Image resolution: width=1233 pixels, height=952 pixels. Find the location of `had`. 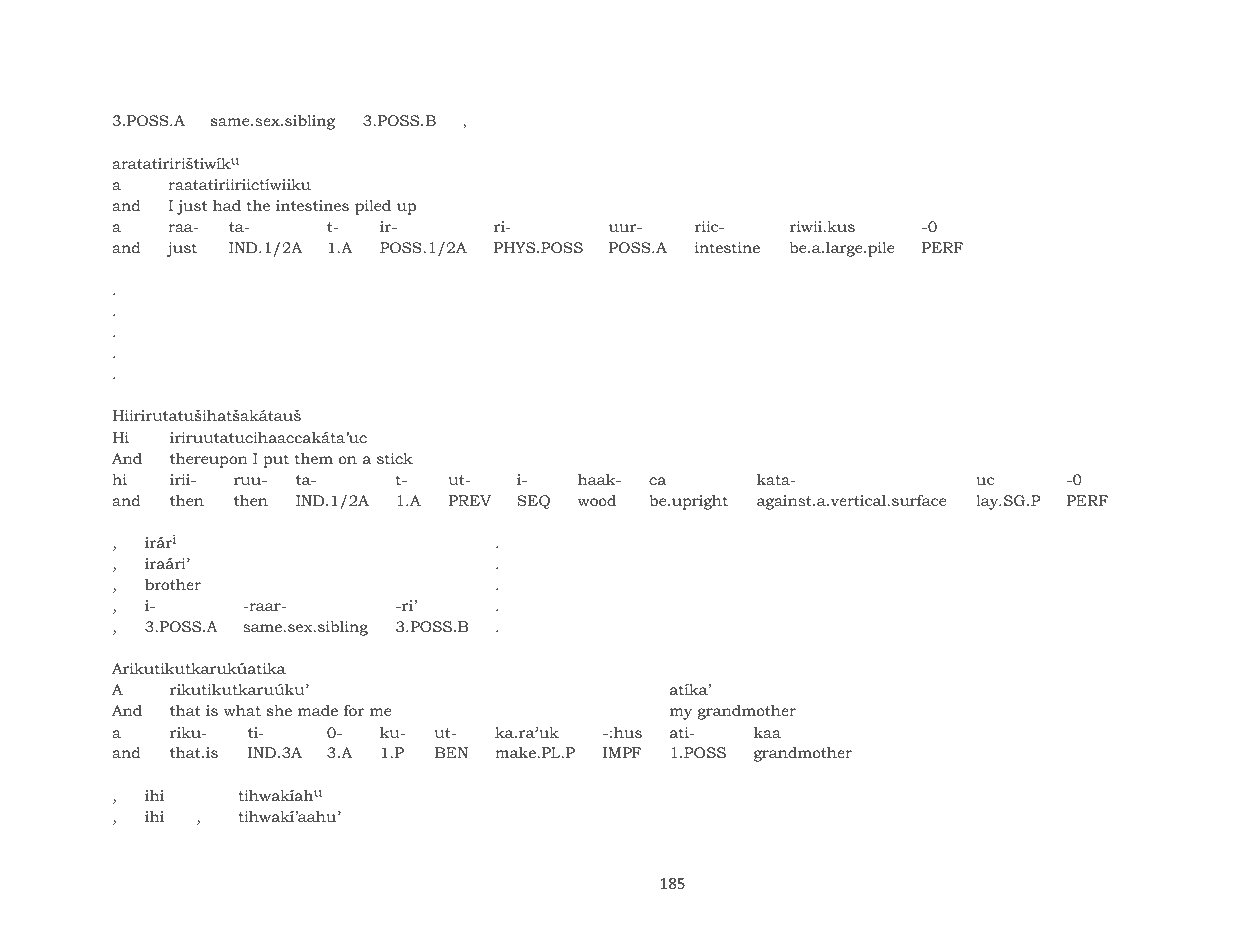

had is located at coordinates (227, 205).
